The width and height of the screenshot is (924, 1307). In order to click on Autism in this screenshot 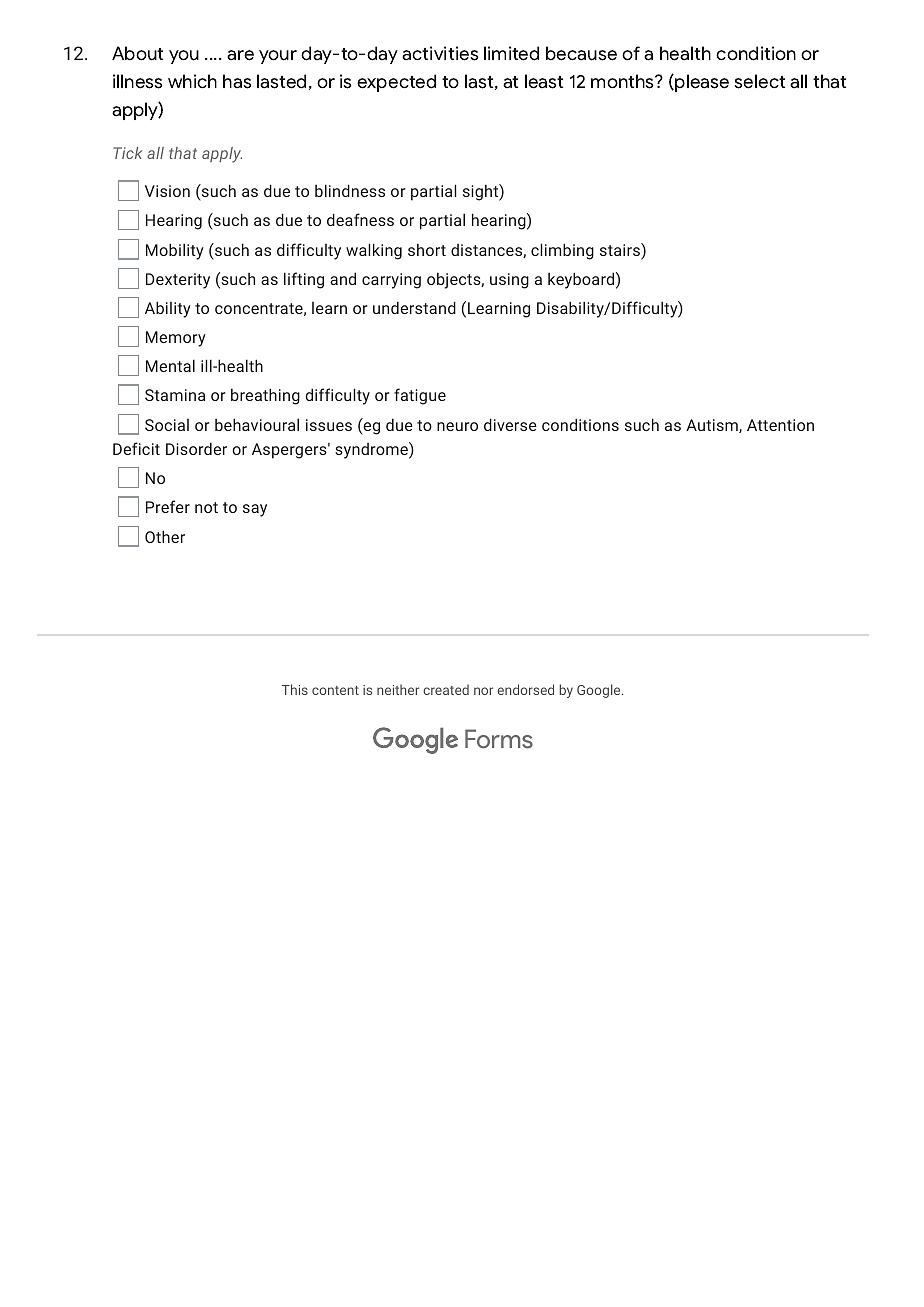, I will do `click(713, 426)`.
